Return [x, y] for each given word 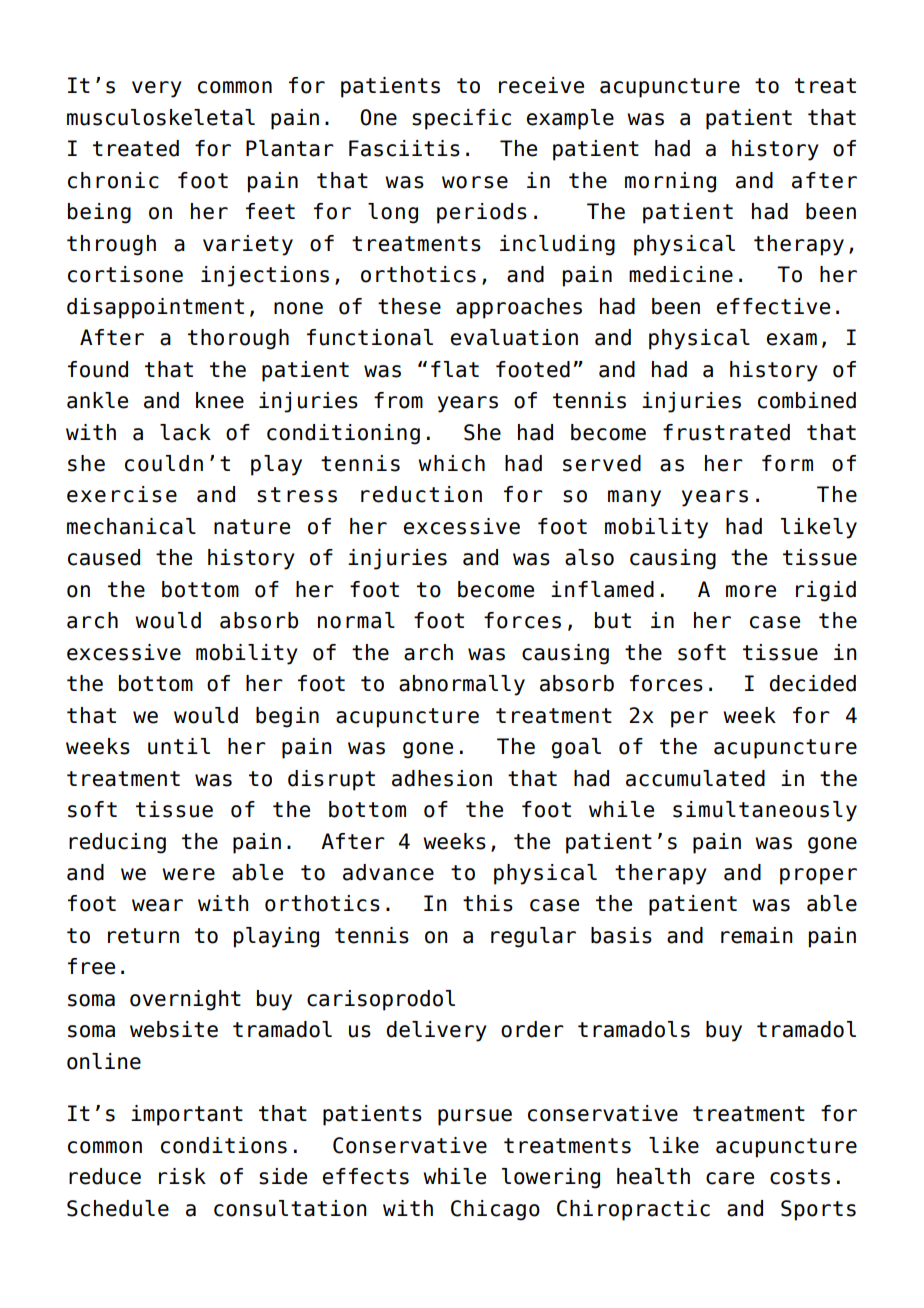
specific [461, 119]
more [751, 591]
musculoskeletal [161, 117]
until [179, 746]
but [613, 620]
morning [670, 182]
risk [182, 1176]
